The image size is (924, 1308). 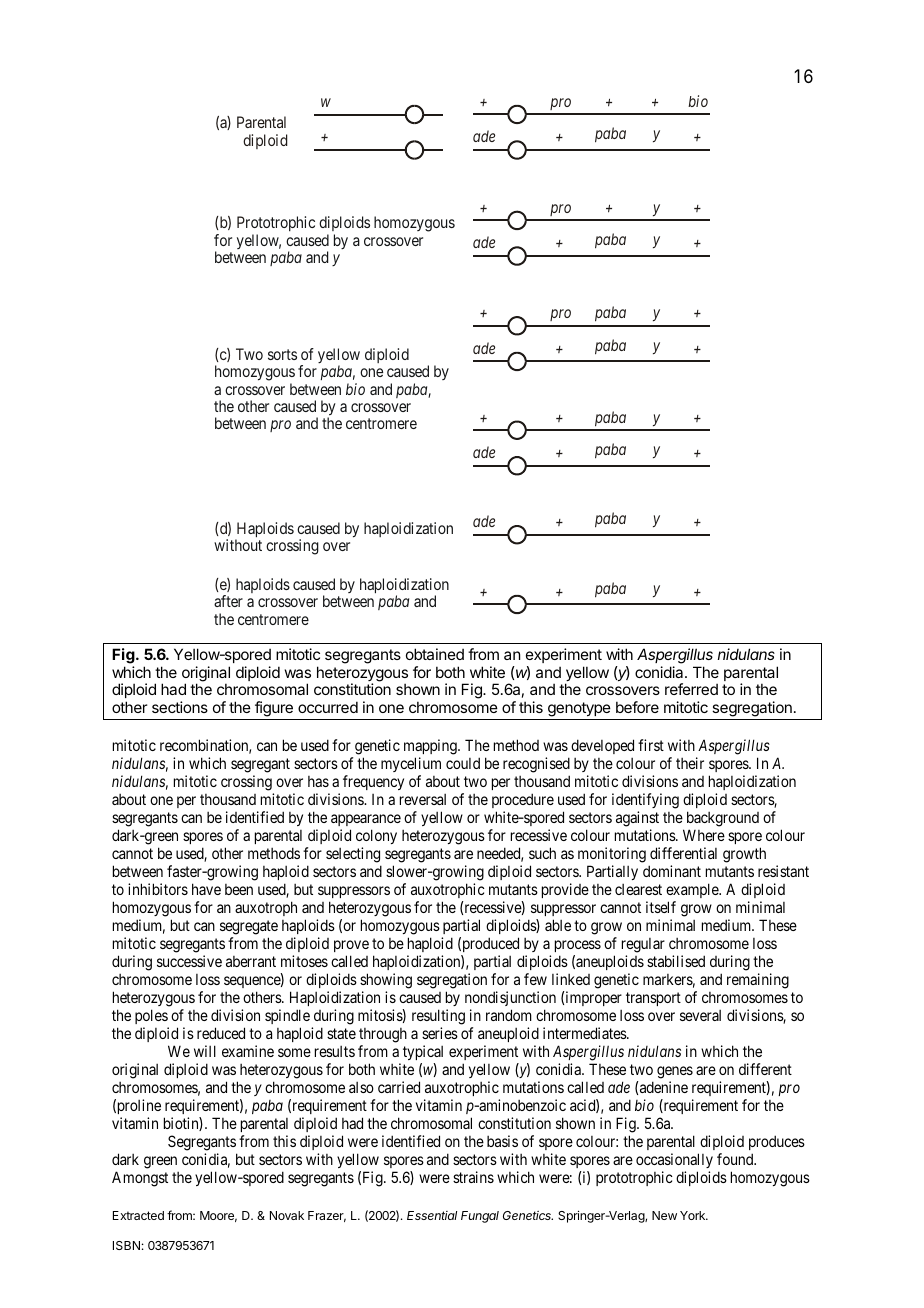 What do you see at coordinates (691, 689) in the screenshot?
I see `referred` at bounding box center [691, 689].
